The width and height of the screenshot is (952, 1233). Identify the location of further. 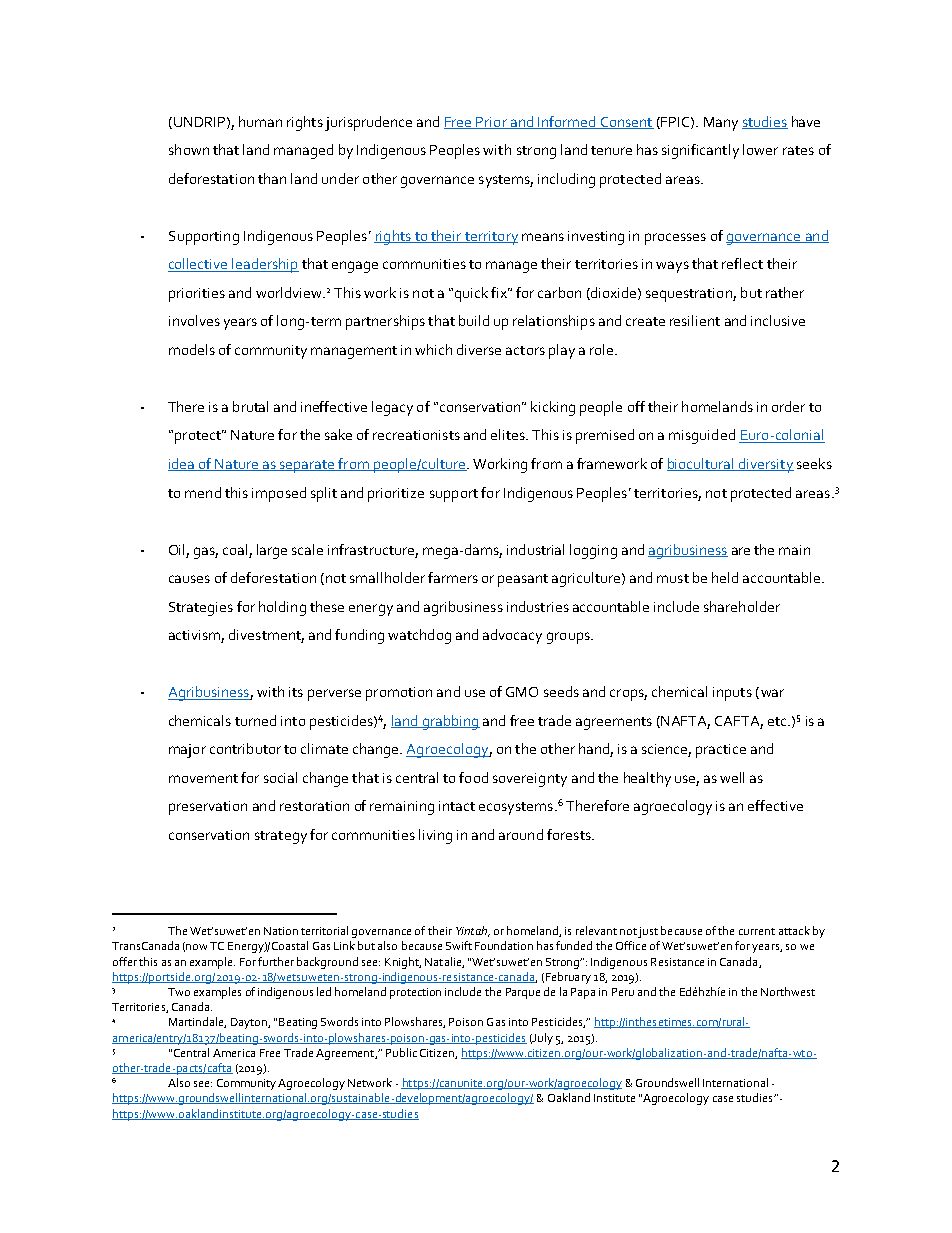
(276, 961).
